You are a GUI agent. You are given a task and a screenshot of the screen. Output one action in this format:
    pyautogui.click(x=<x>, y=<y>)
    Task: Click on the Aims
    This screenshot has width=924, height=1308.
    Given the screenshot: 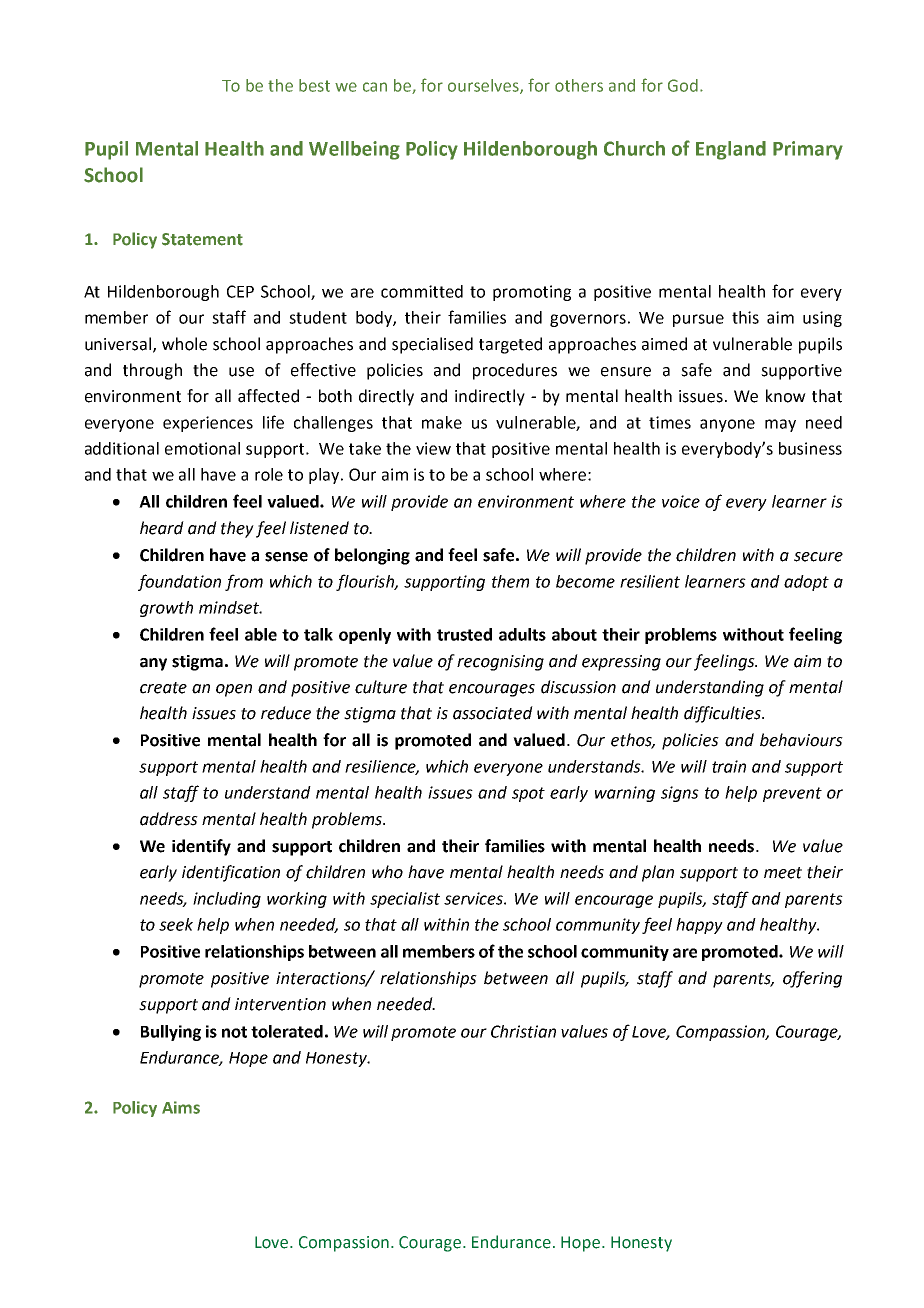 What is the action you would take?
    pyautogui.click(x=181, y=1107)
